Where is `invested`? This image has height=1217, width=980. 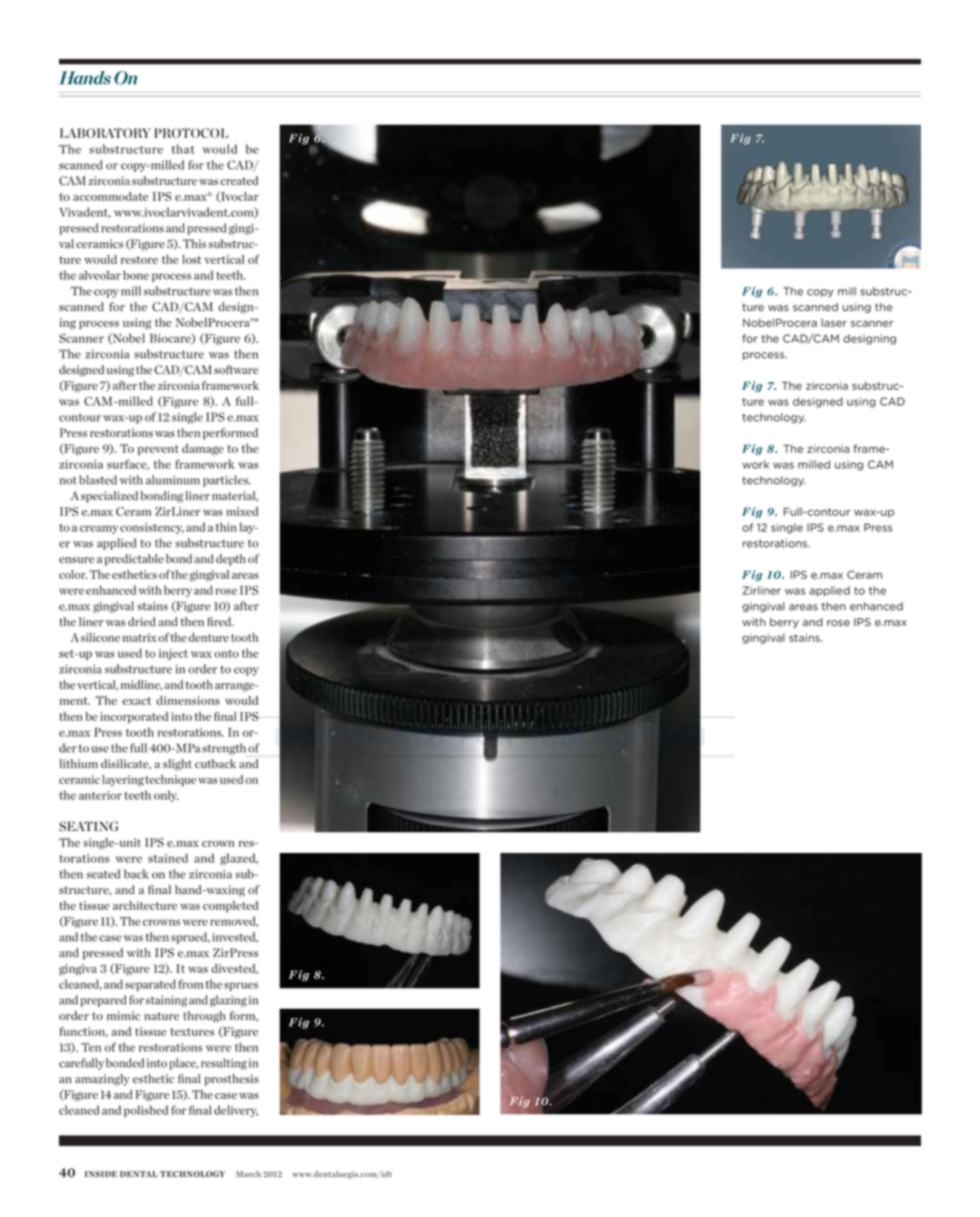
invested is located at coordinates (235, 937).
